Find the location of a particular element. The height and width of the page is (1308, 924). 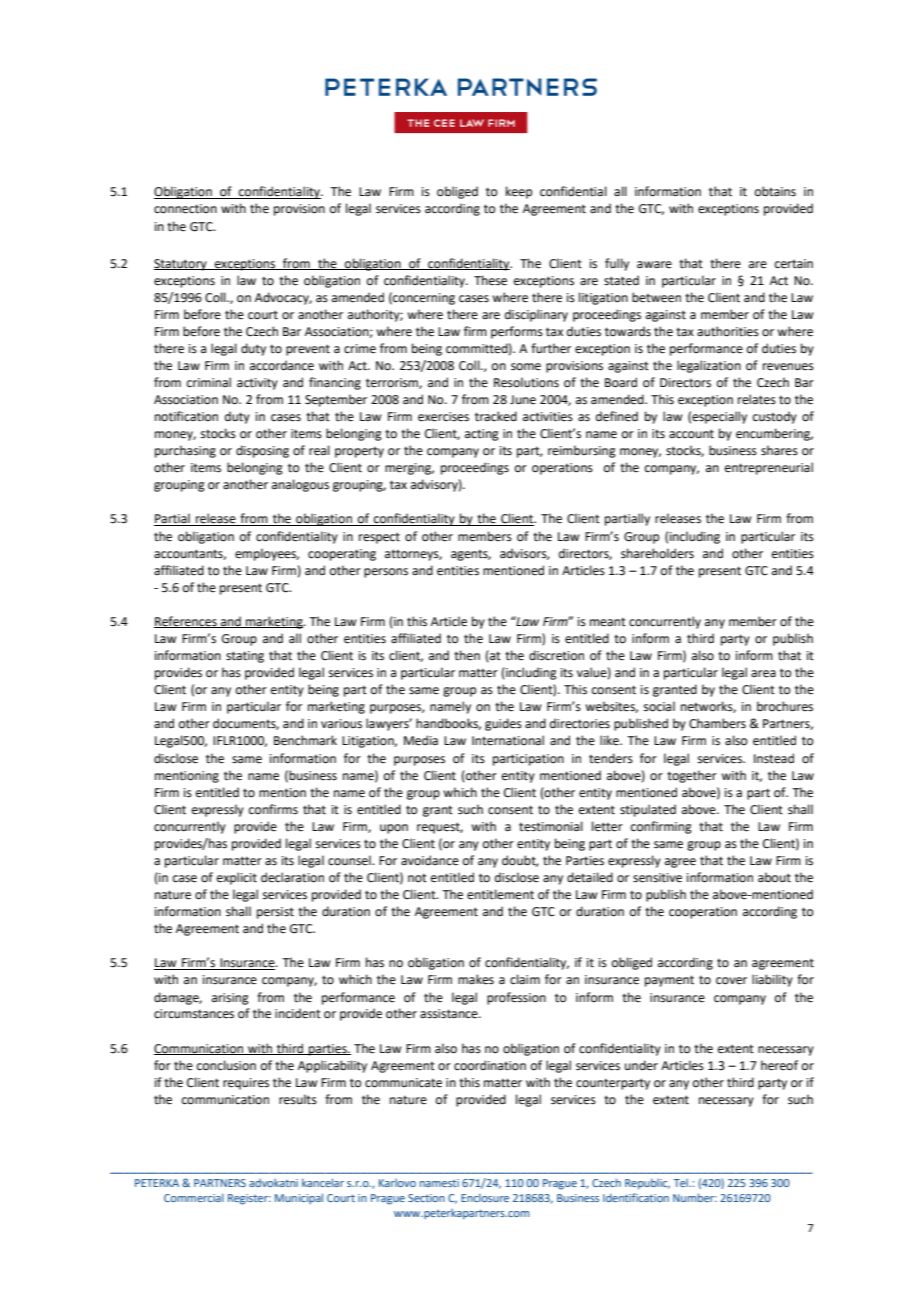

Chambers is located at coordinates (717, 723).
